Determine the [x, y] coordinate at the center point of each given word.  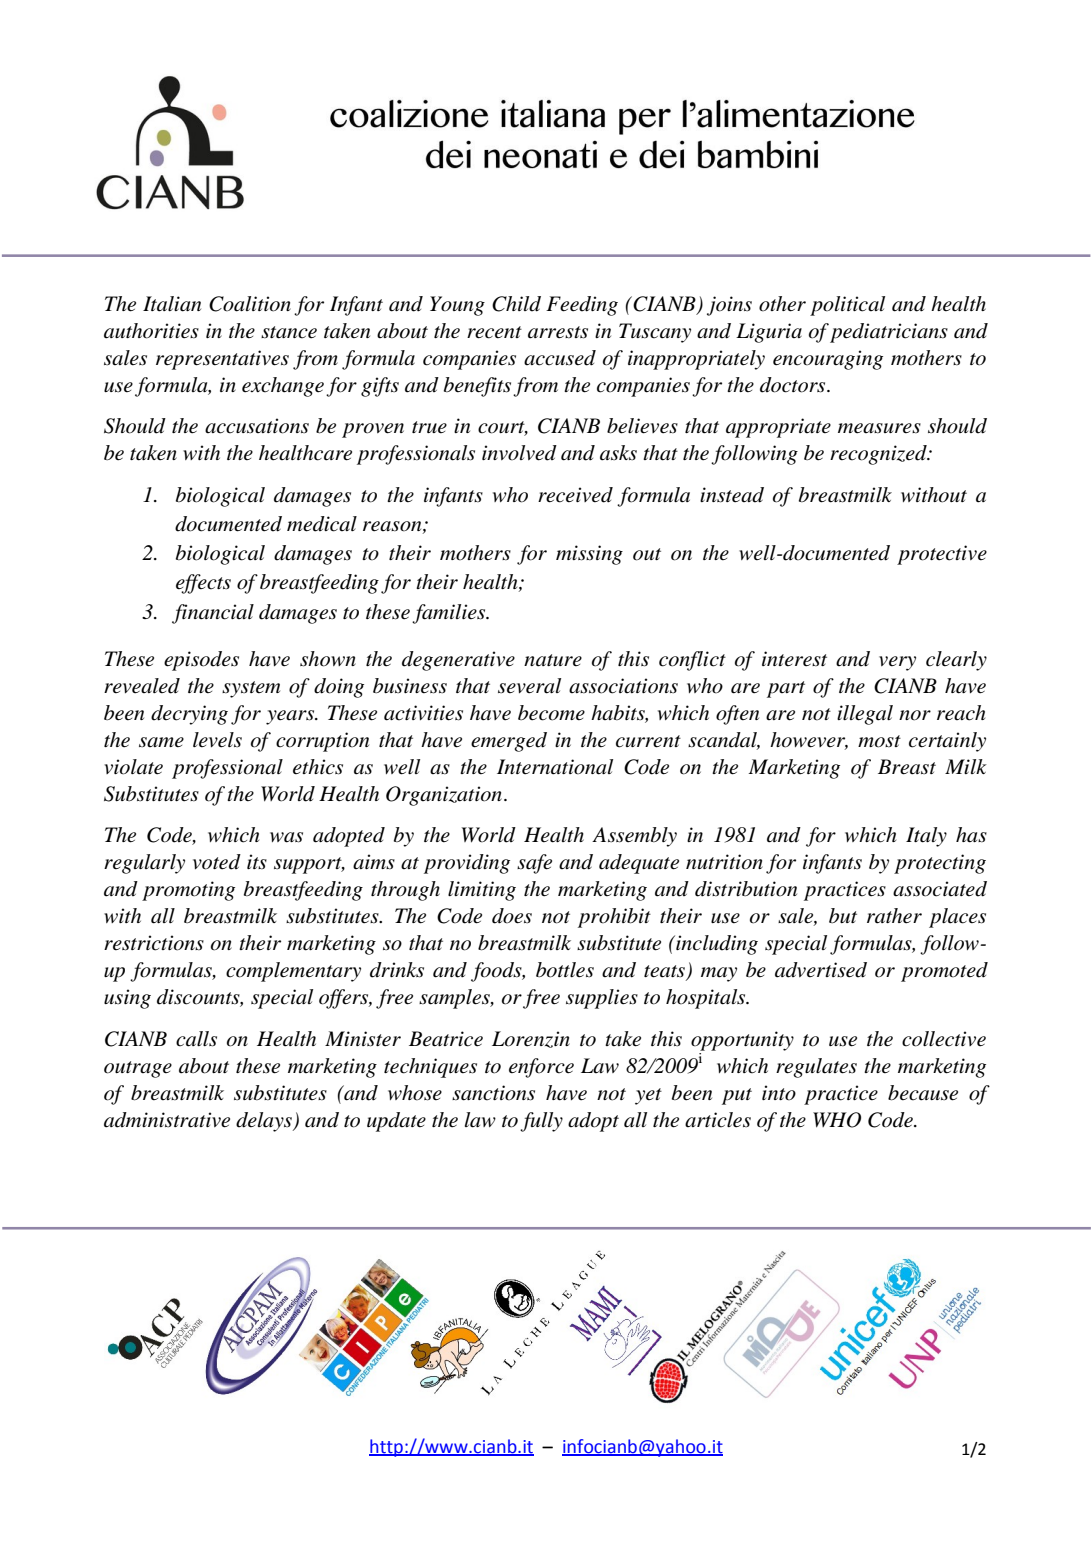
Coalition [250, 304]
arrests [558, 332]
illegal [865, 715]
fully [541, 1122]
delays [265, 1122]
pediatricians [889, 333]
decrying [189, 715]
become [551, 713]
